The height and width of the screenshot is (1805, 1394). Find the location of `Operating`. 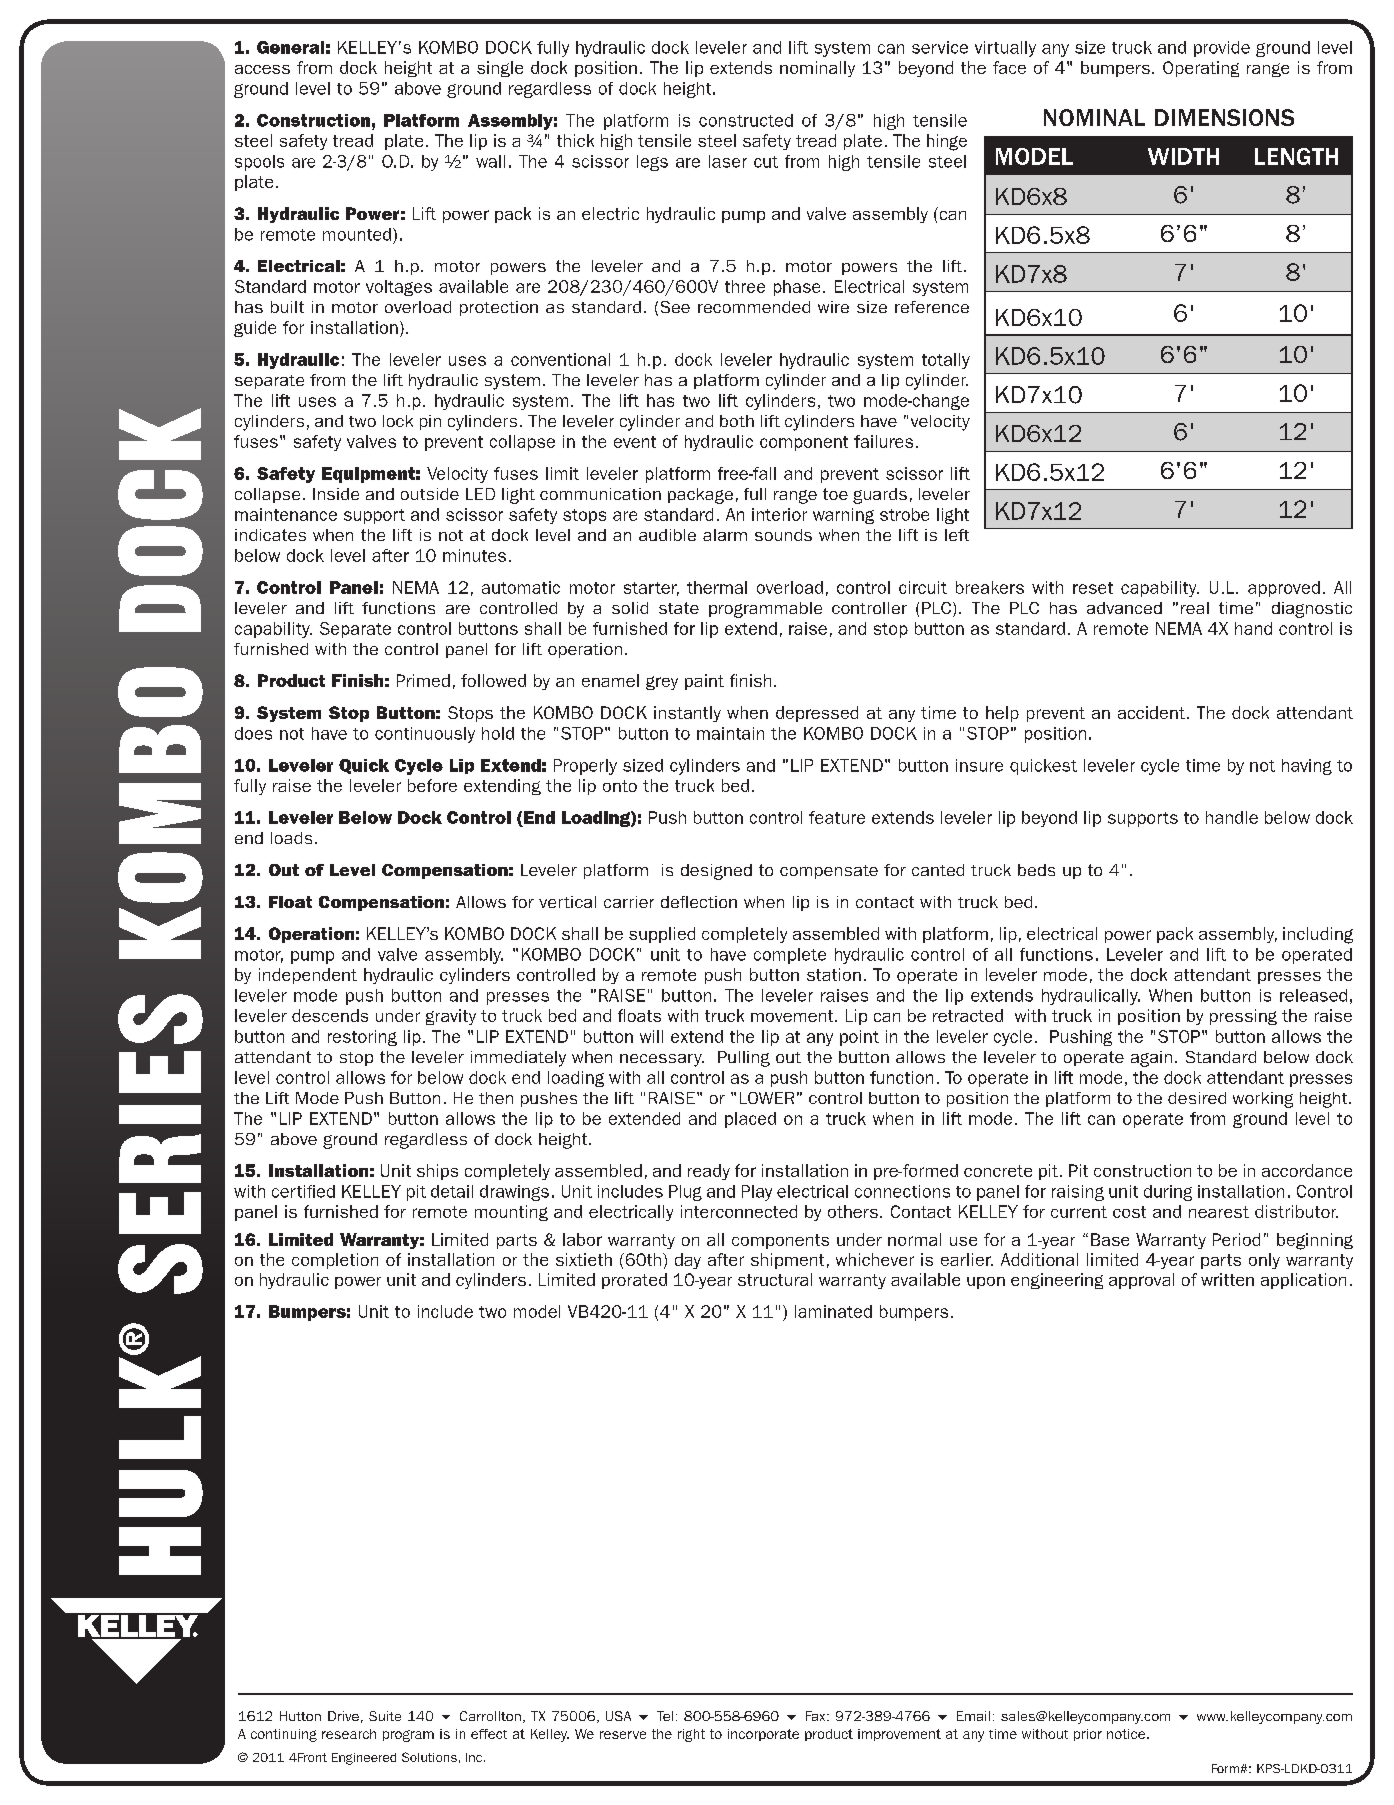

Operating is located at coordinates (1201, 69).
